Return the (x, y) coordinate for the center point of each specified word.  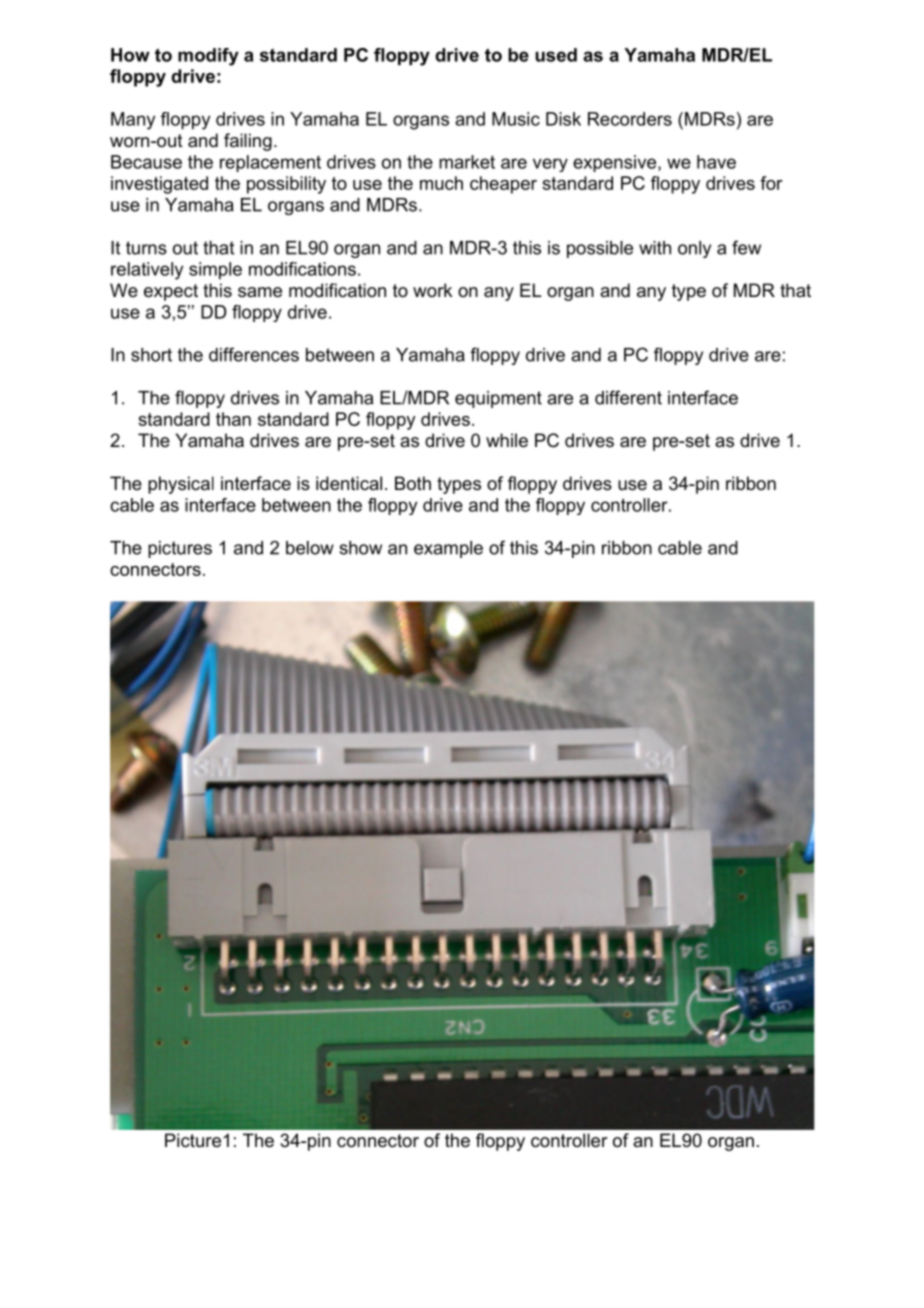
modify (208, 57)
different (628, 397)
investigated (159, 185)
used (556, 55)
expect (171, 292)
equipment (498, 399)
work (432, 290)
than (233, 419)
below (310, 548)
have (716, 162)
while (507, 440)
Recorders (630, 119)
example (448, 549)
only (694, 249)
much (441, 183)
